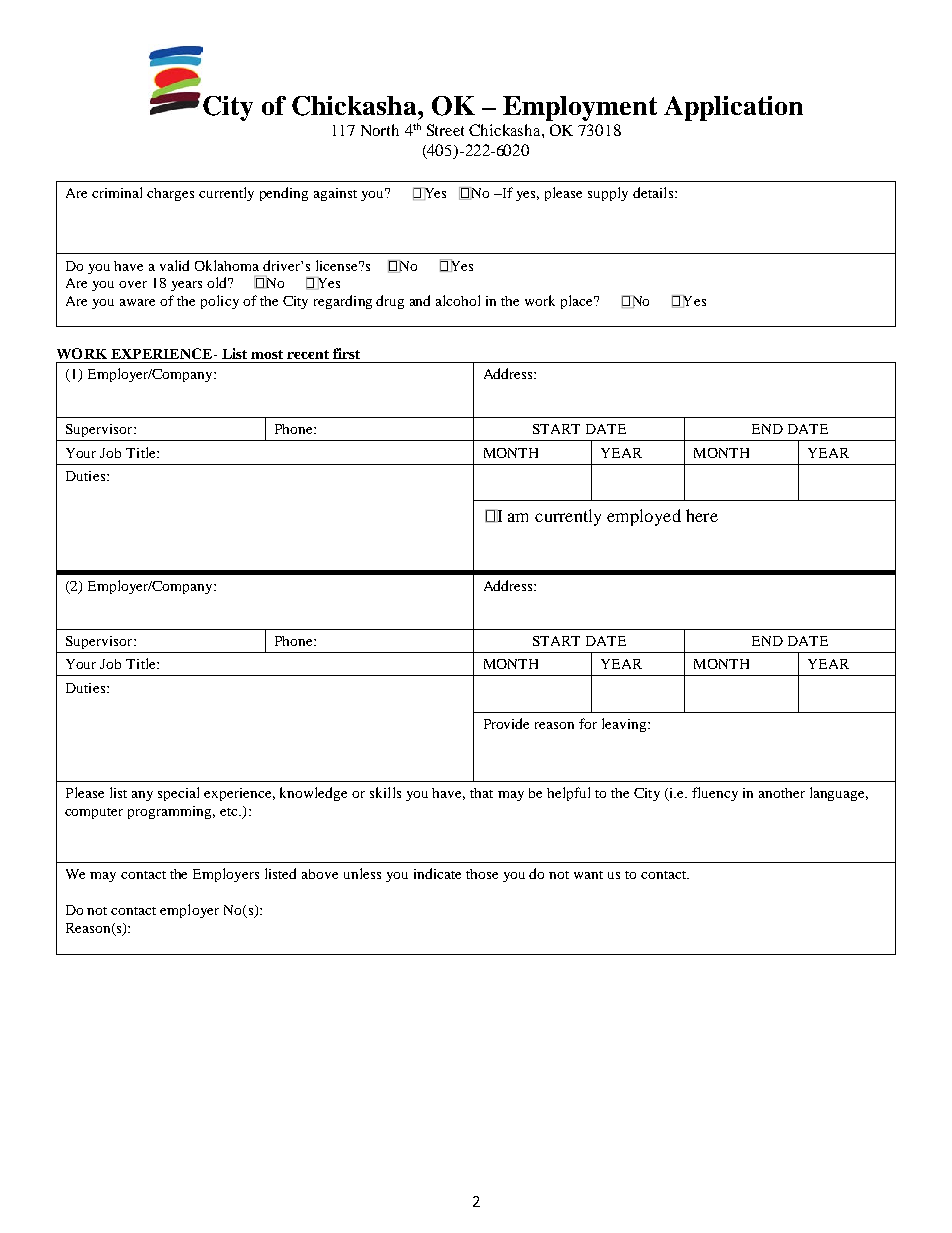 The image size is (952, 1233). I want to click on programming, so click(171, 812).
